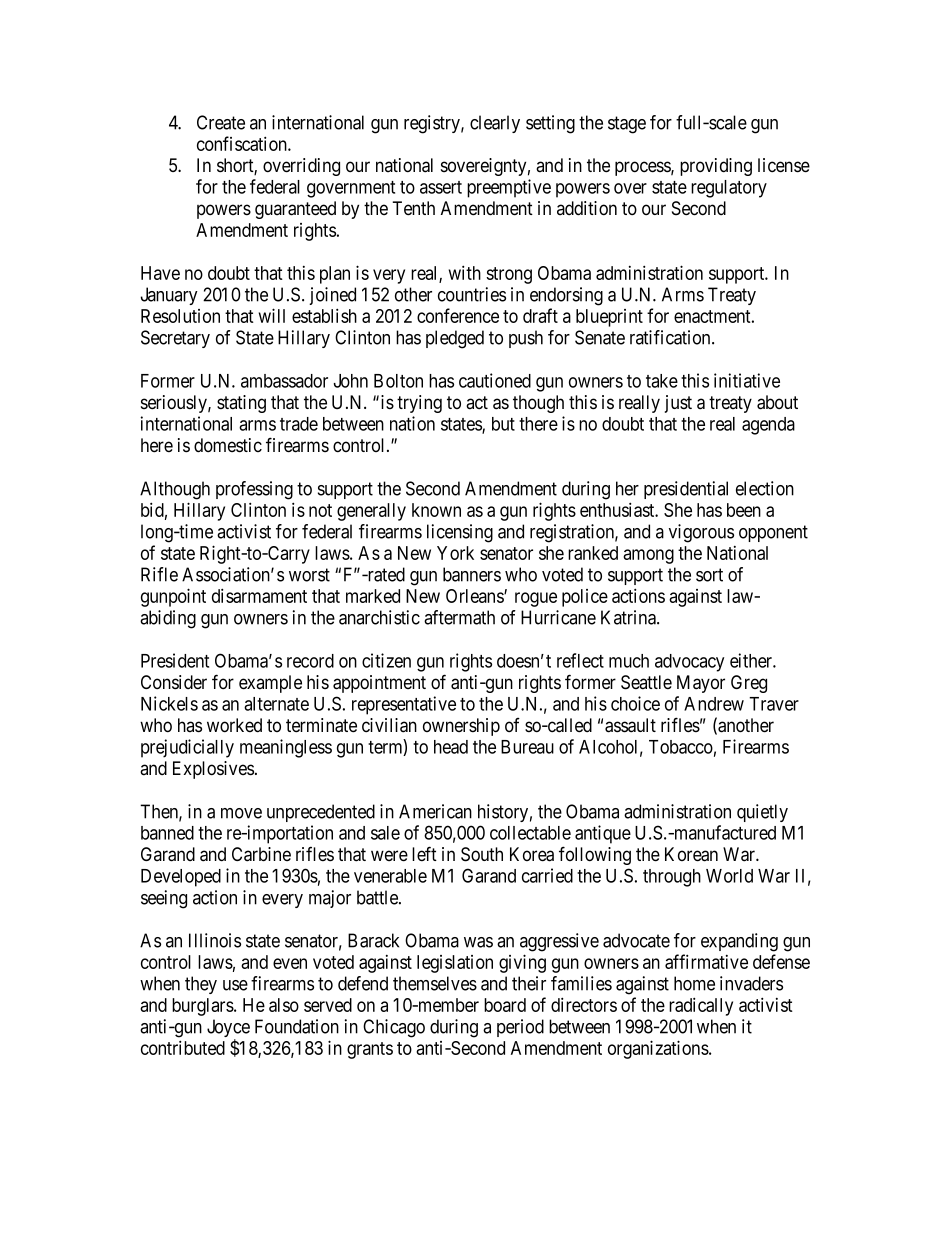 Image resolution: width=952 pixels, height=1233 pixels. Describe the element at coordinates (451, 747) in the screenshot. I see `head` at that location.
